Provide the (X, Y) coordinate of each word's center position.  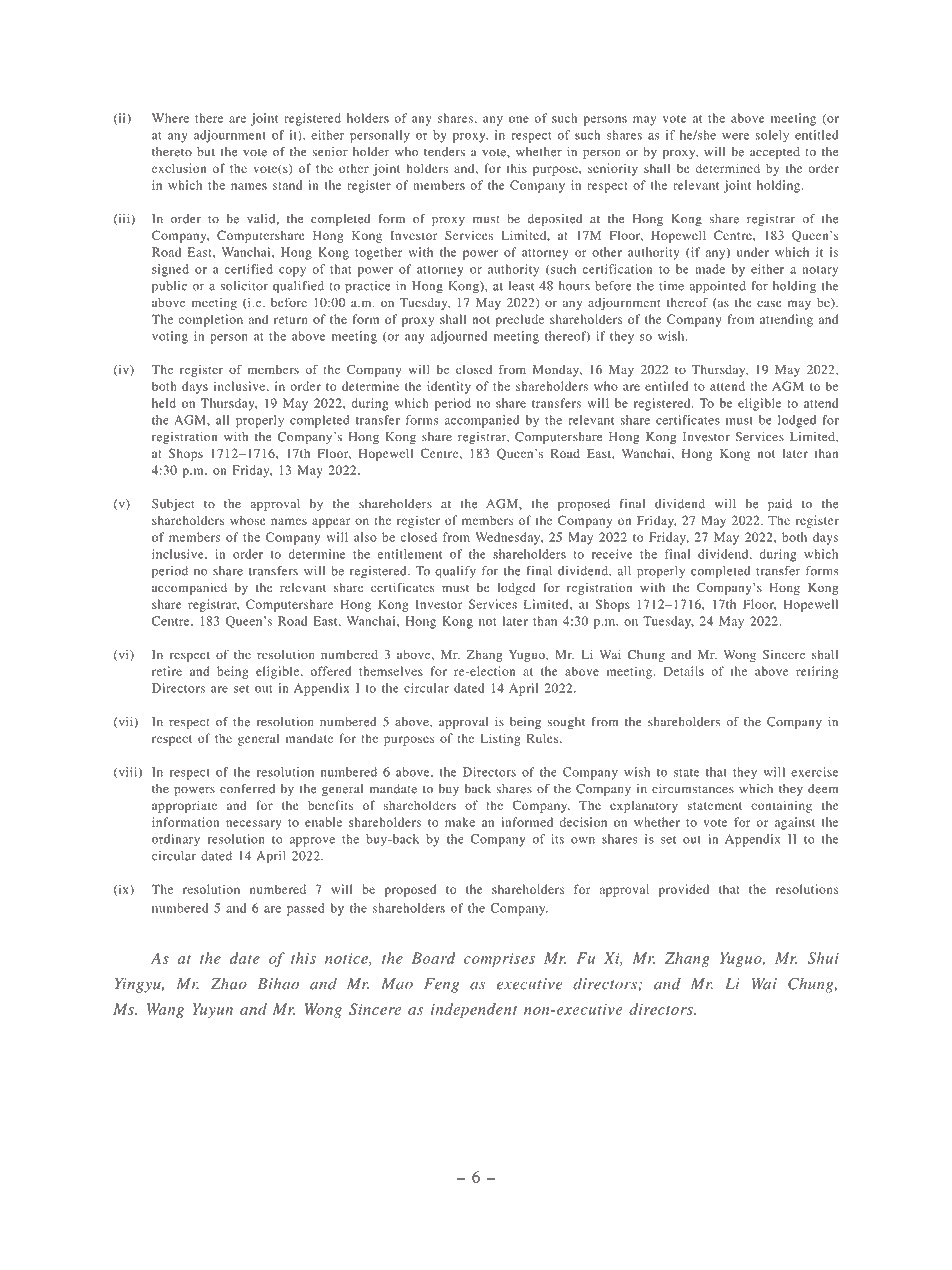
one (519, 119)
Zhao (229, 983)
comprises (499, 959)
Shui (823, 958)
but (206, 152)
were (735, 136)
